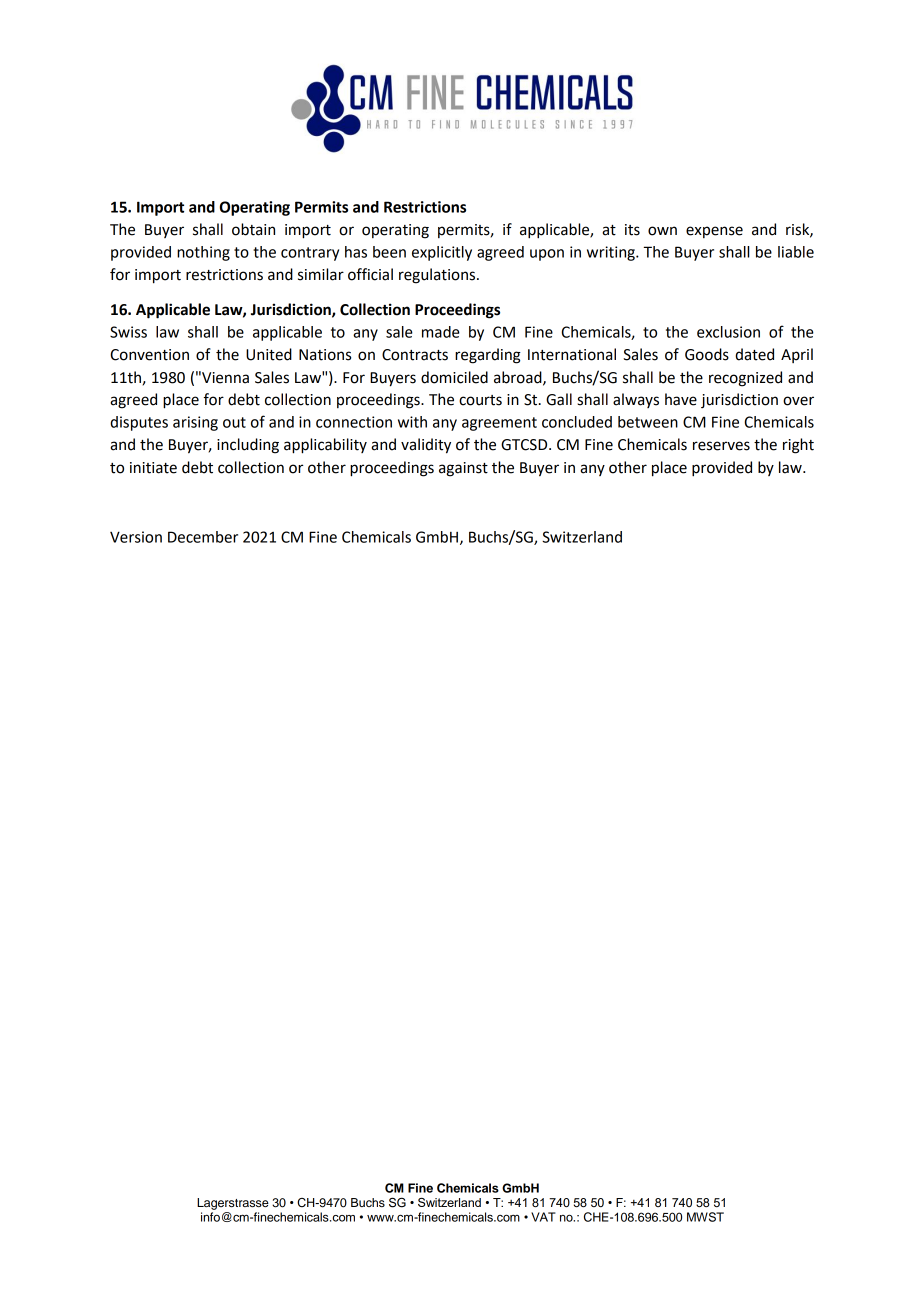 The image size is (924, 1308). I want to click on concluded, so click(577, 422).
